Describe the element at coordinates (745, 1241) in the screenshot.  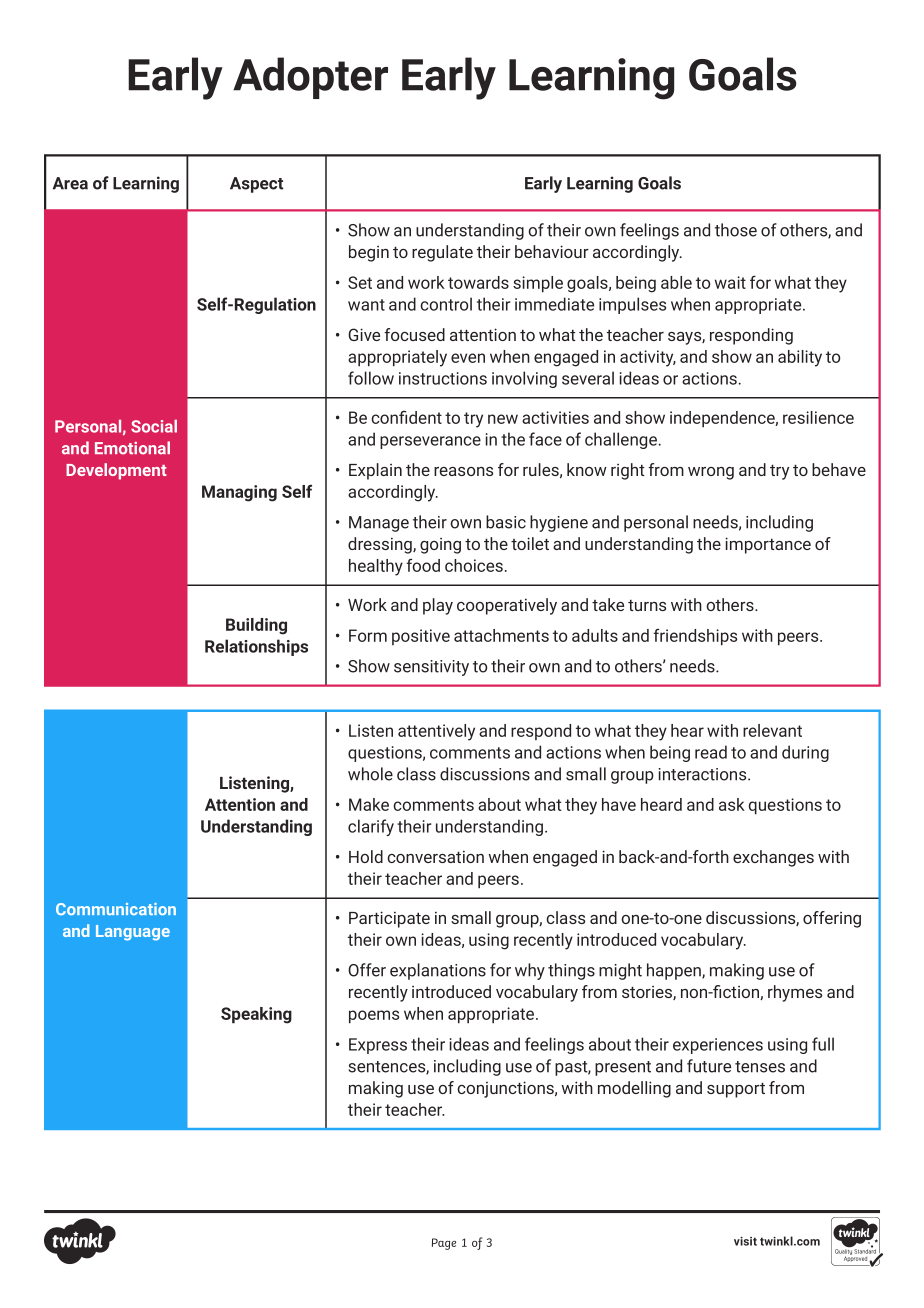
I see `visit` at that location.
